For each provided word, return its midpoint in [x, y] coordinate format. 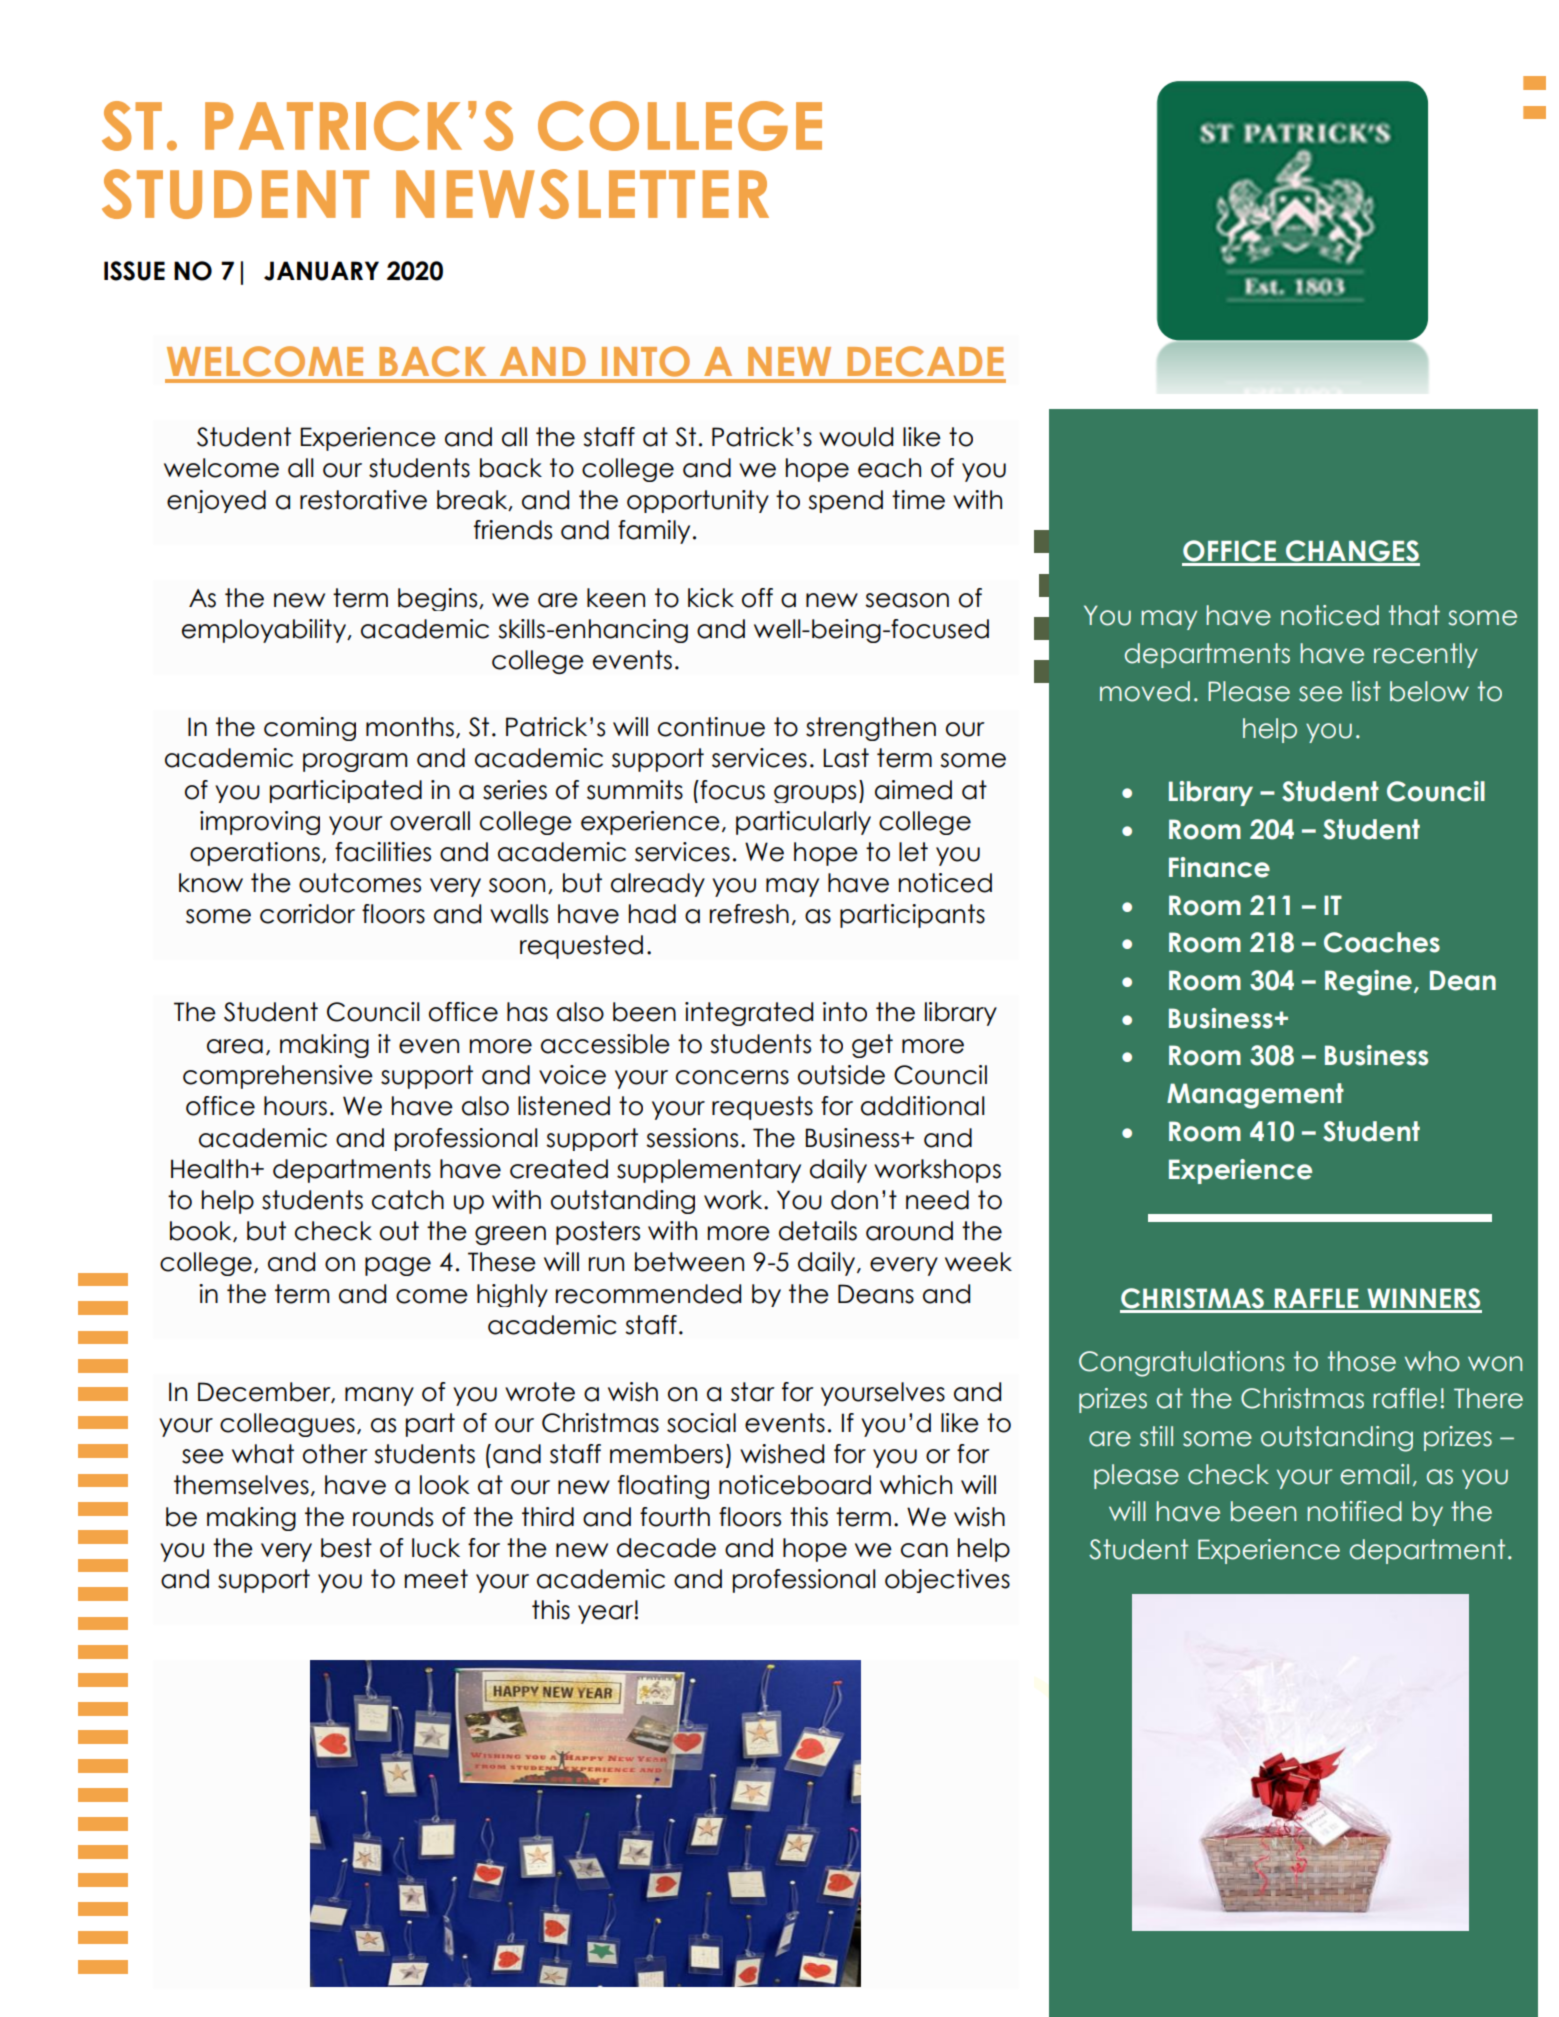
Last [846, 758]
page [398, 1266]
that [1414, 615]
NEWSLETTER [582, 194]
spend [845, 501]
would [856, 437]
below [1429, 691]
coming [310, 729]
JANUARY [321, 271]
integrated [749, 1014]
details [818, 1231]
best [346, 1548]
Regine [1368, 983]
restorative [363, 500]
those [1362, 1361]
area [235, 1046]
